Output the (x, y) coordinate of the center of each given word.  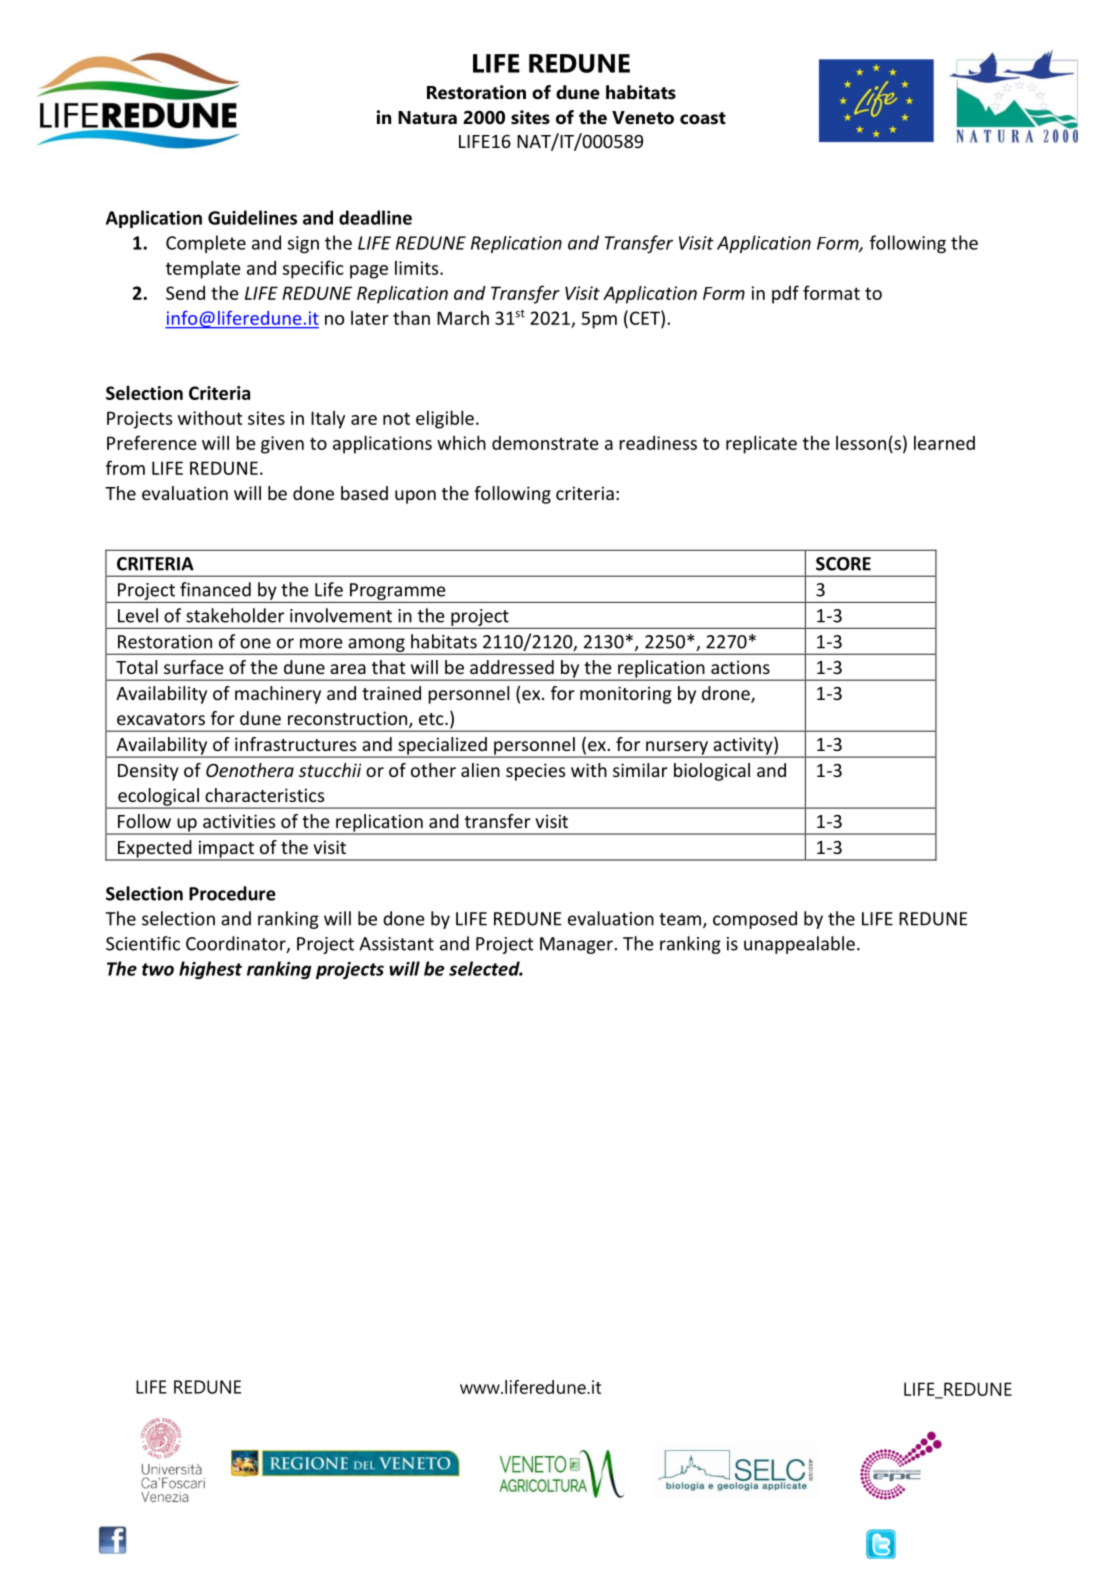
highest (210, 970)
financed (215, 589)
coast (703, 118)
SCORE (843, 564)
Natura (427, 118)
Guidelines (252, 217)
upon (415, 497)
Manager (576, 945)
